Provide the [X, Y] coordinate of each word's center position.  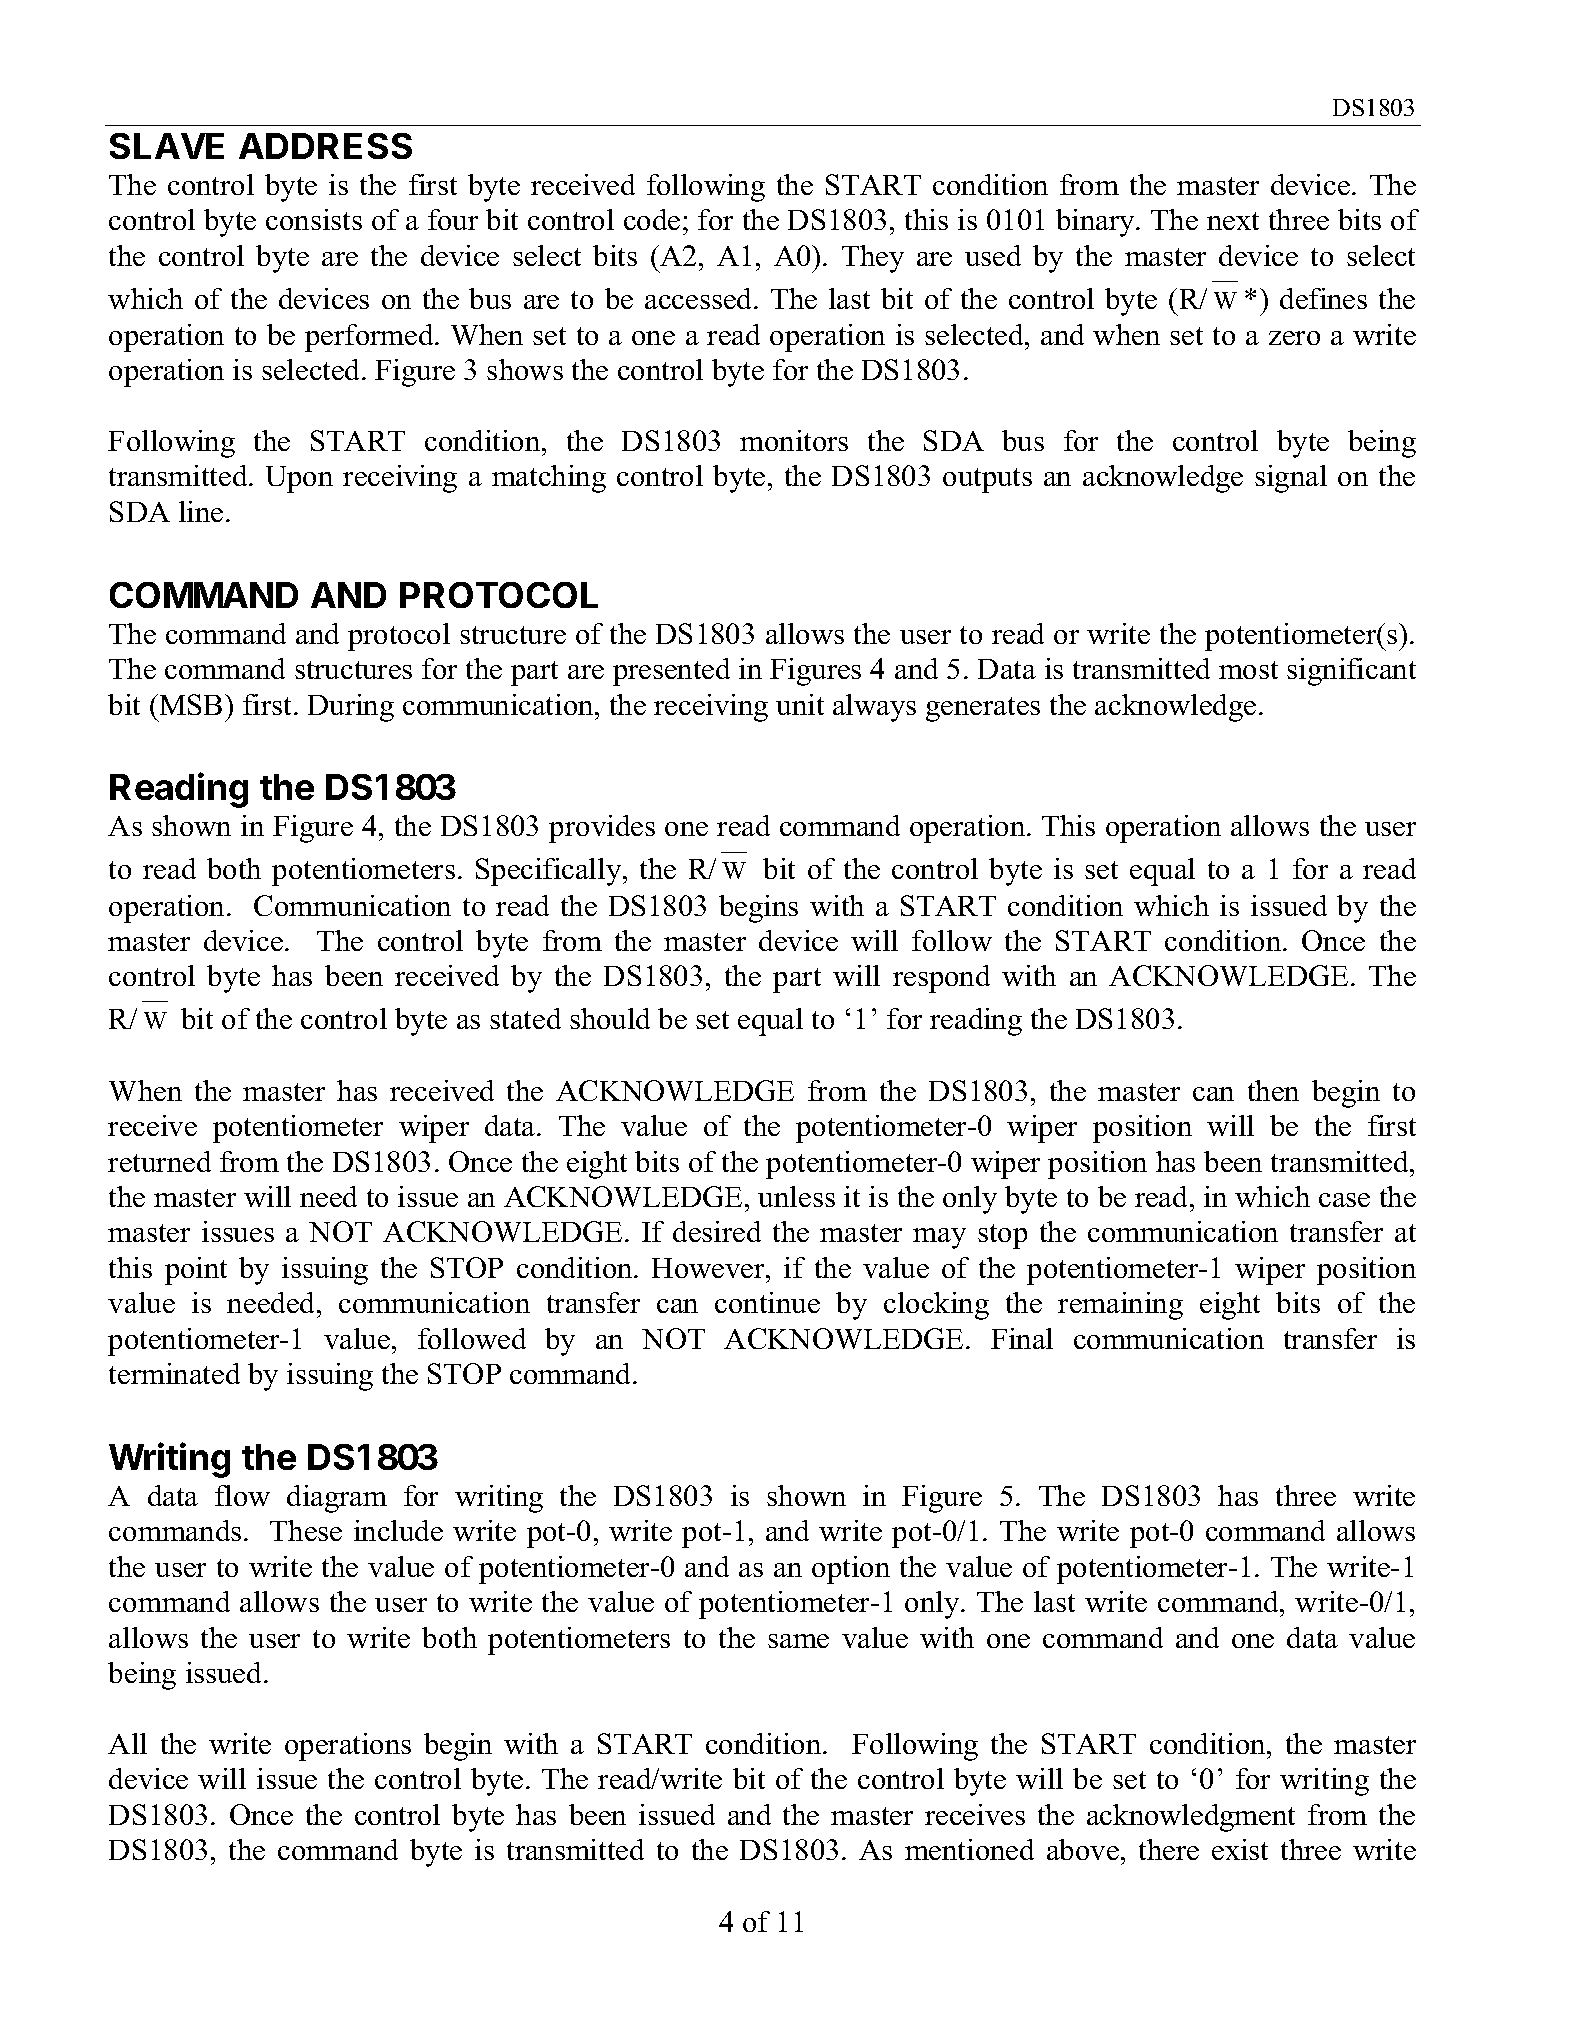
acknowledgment [1191, 1818]
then [1273, 1090]
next [1233, 221]
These [306, 1530]
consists [314, 219]
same [798, 1641]
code [652, 219]
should [610, 1018]
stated [525, 1018]
